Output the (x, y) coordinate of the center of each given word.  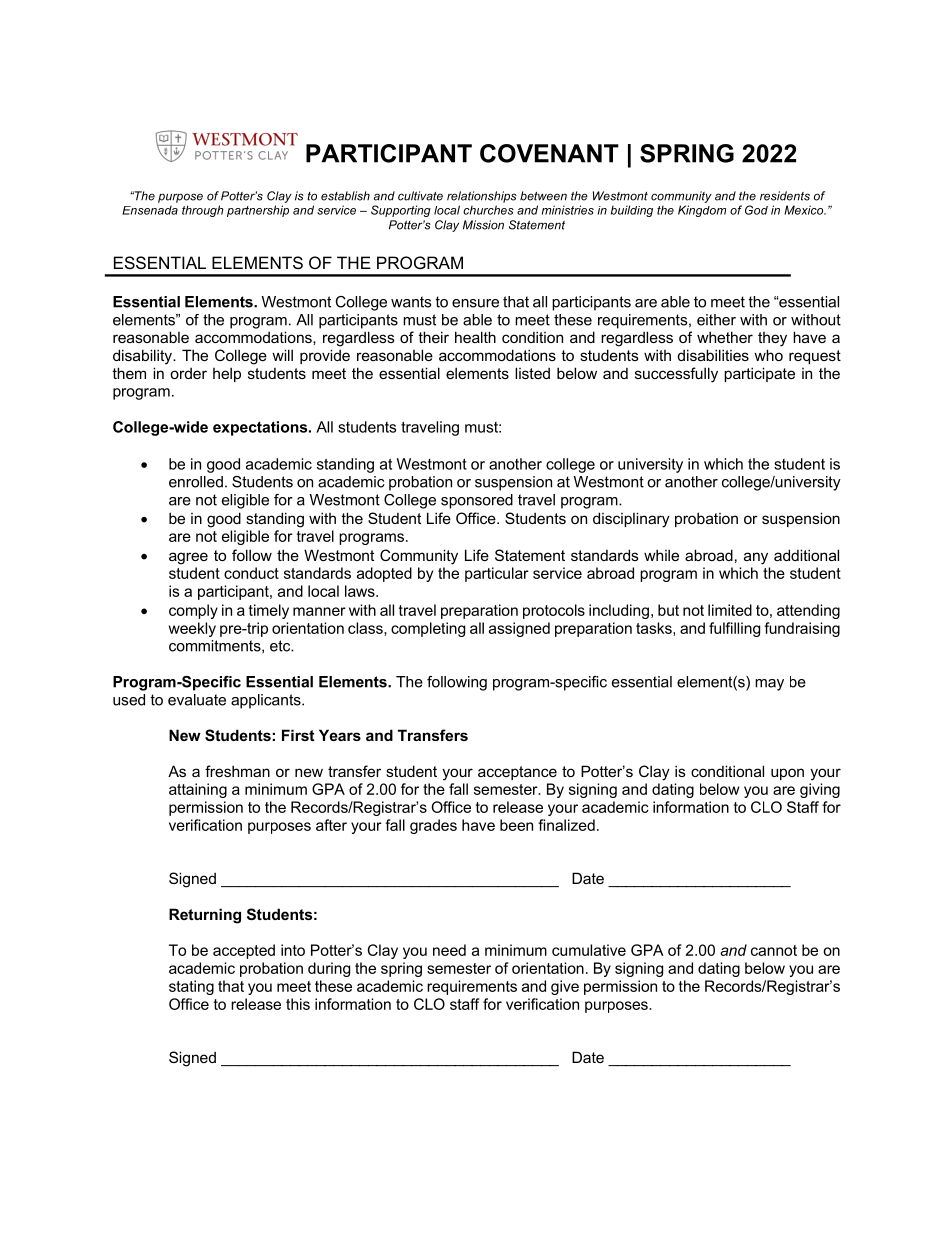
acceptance (517, 773)
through (203, 211)
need (449, 950)
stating (191, 987)
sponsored (477, 501)
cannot (774, 950)
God (756, 210)
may (769, 685)
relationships (482, 197)
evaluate (197, 700)
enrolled (196, 482)
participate (759, 374)
